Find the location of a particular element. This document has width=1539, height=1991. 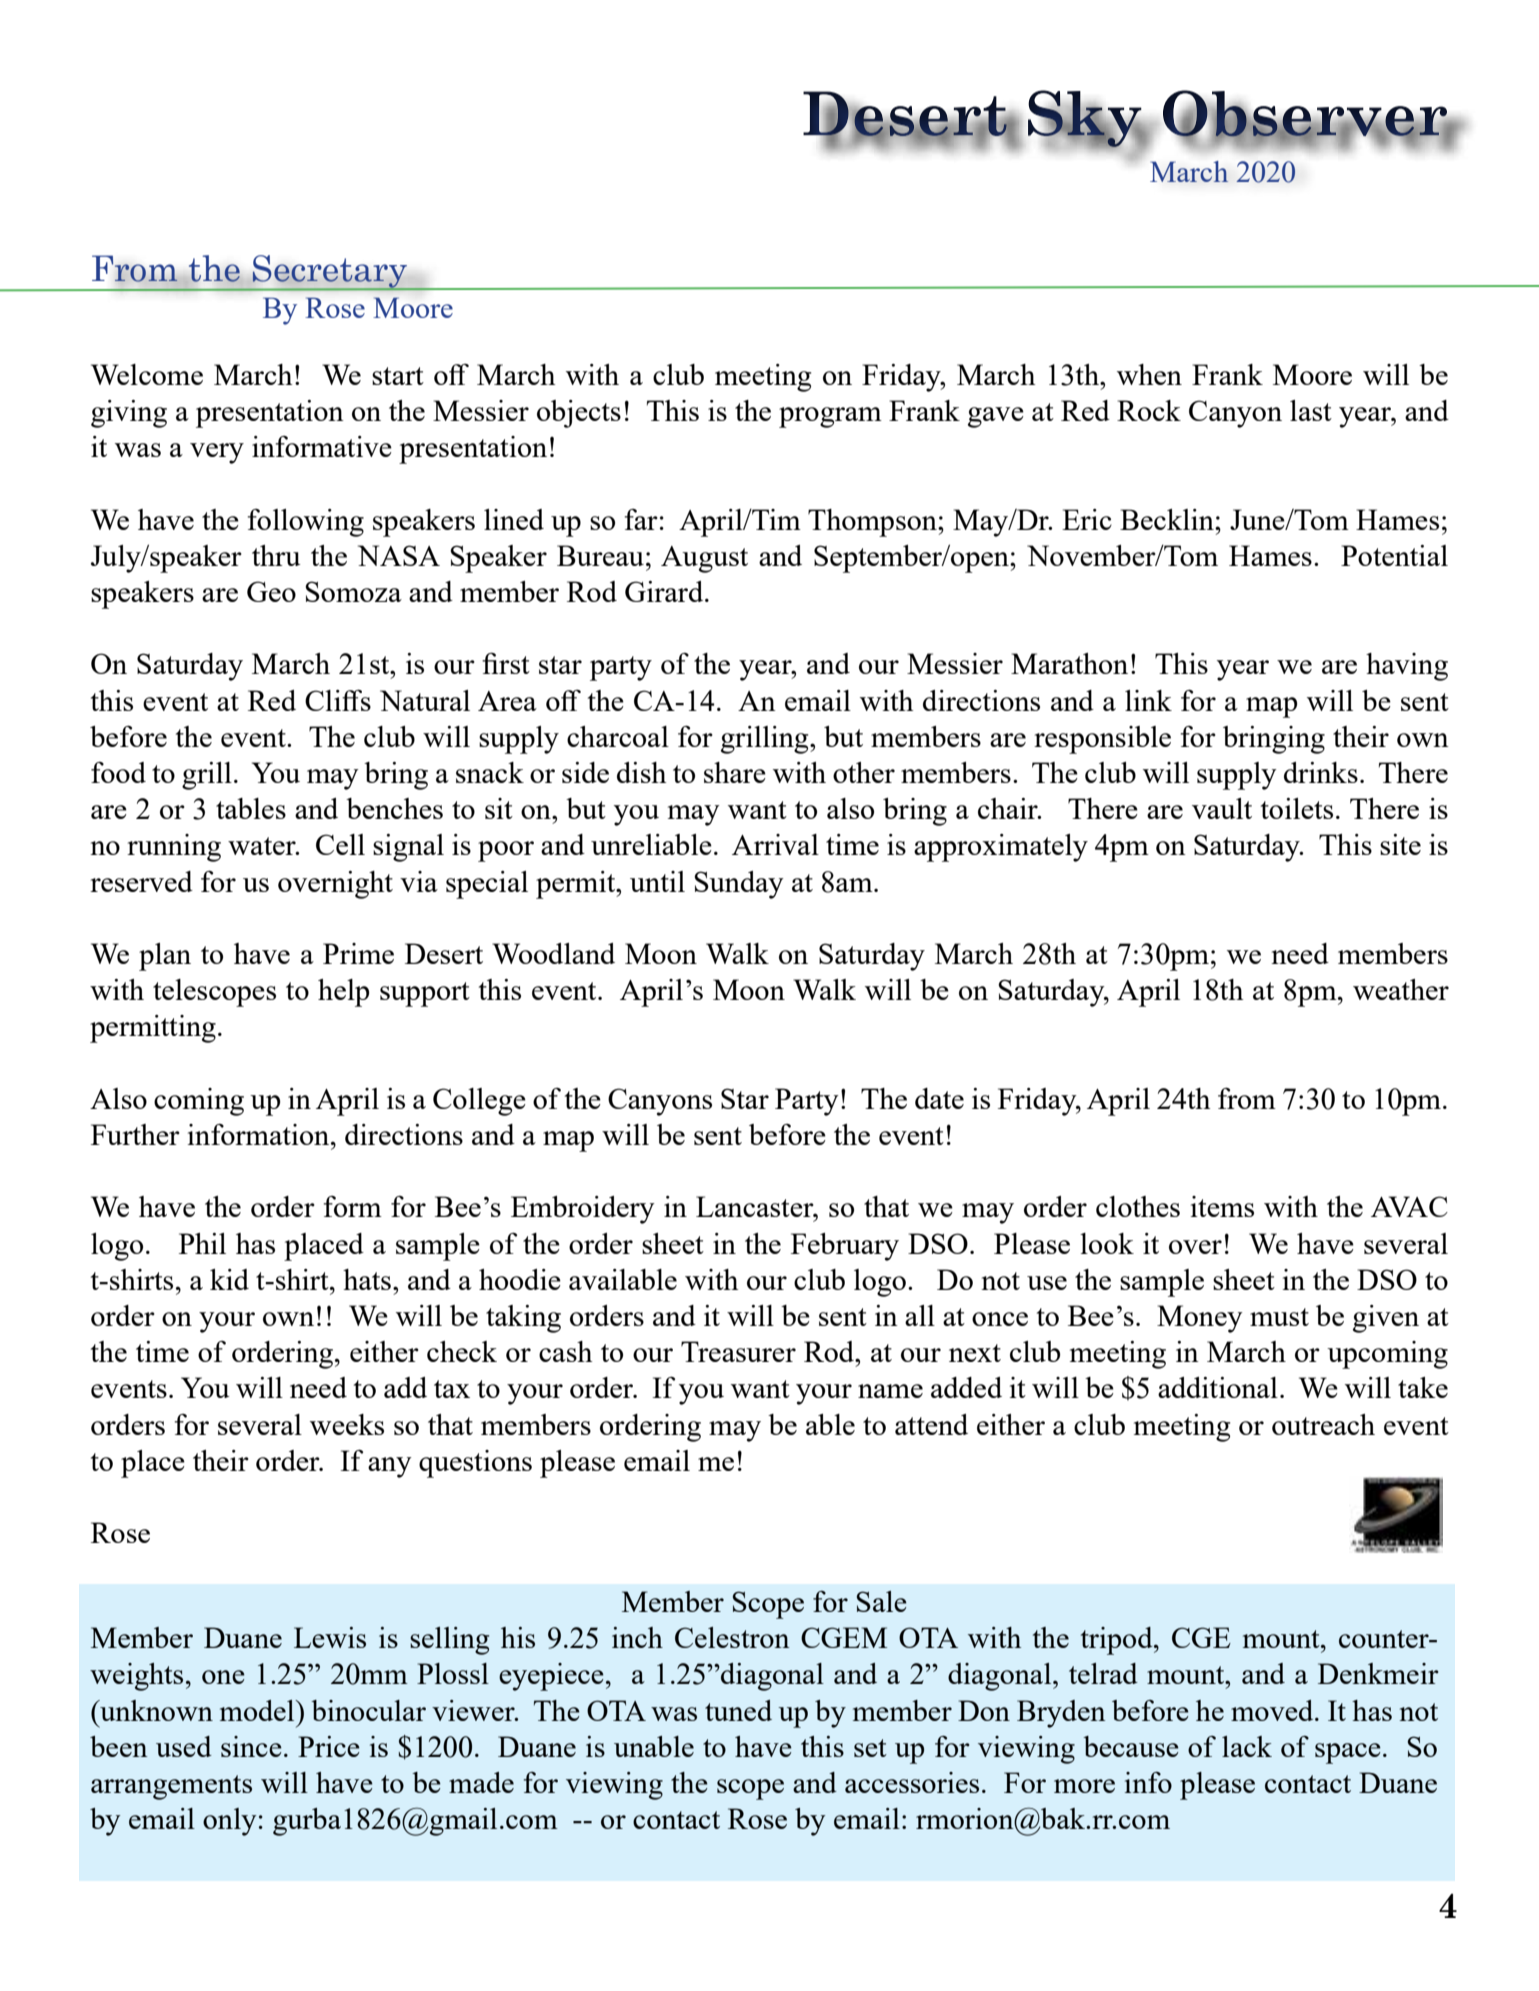

February is located at coordinates (845, 1247).
